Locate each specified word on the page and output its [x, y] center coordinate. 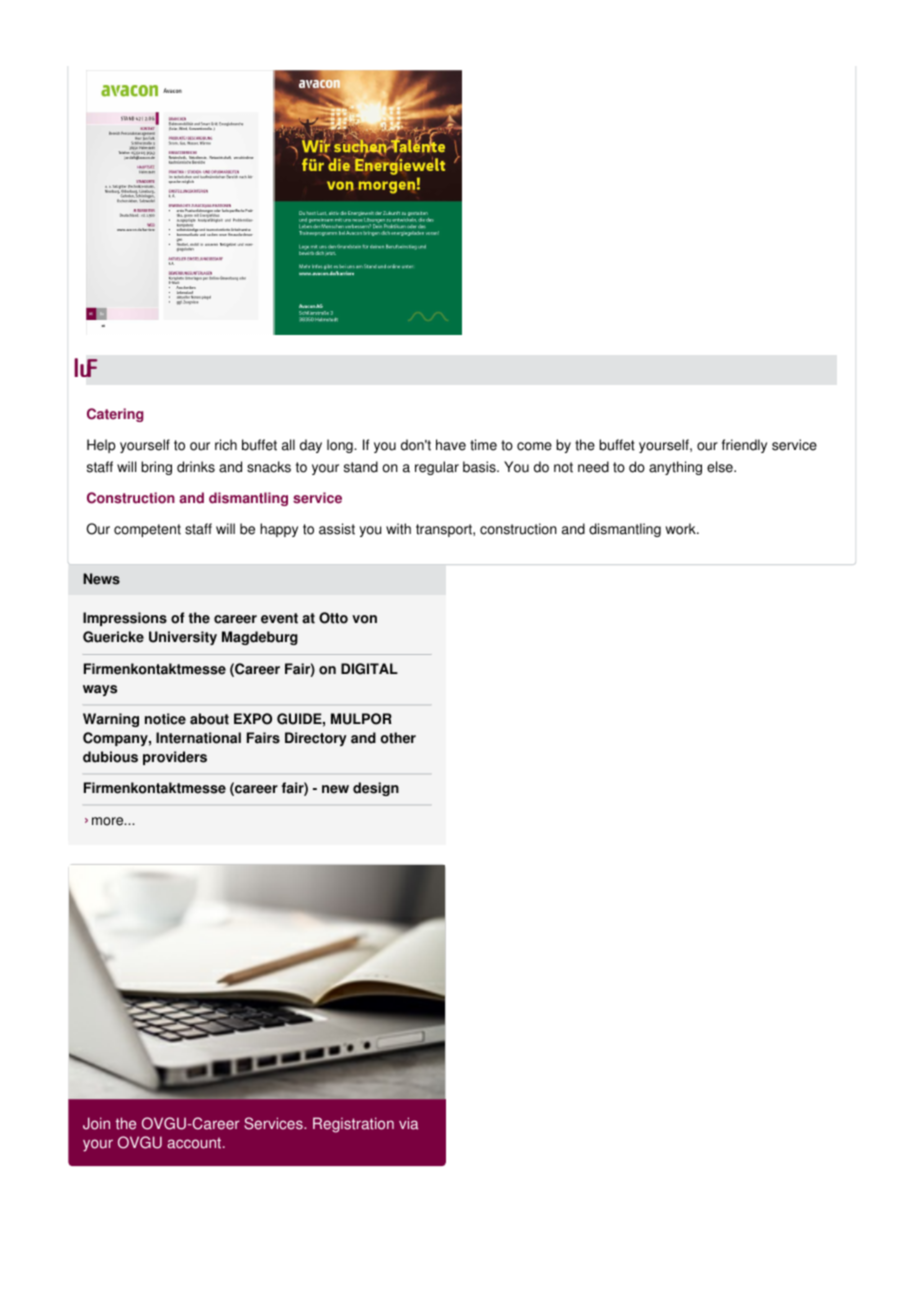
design [376, 789]
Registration [353, 1125]
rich [226, 445]
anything [675, 468]
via [408, 1123]
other [398, 738]
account [195, 1143]
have [451, 445]
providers [175, 758]
